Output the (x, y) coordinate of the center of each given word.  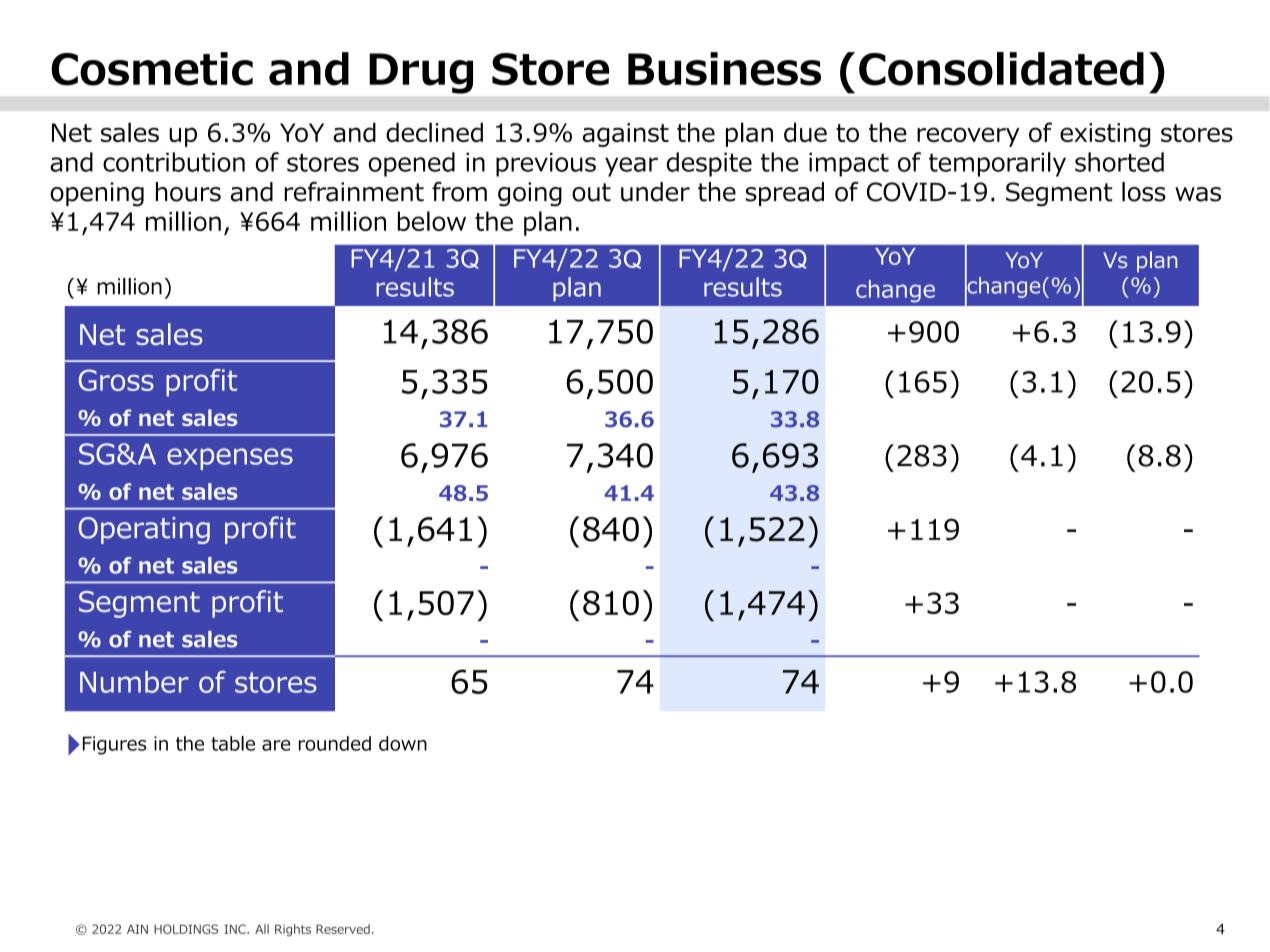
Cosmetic (152, 69)
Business (724, 69)
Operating (144, 530)
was (1198, 194)
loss (1144, 192)
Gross (116, 380)
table (233, 743)
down (403, 743)
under (655, 192)
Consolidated (1001, 69)
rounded (335, 743)
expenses (230, 459)
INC (236, 929)
